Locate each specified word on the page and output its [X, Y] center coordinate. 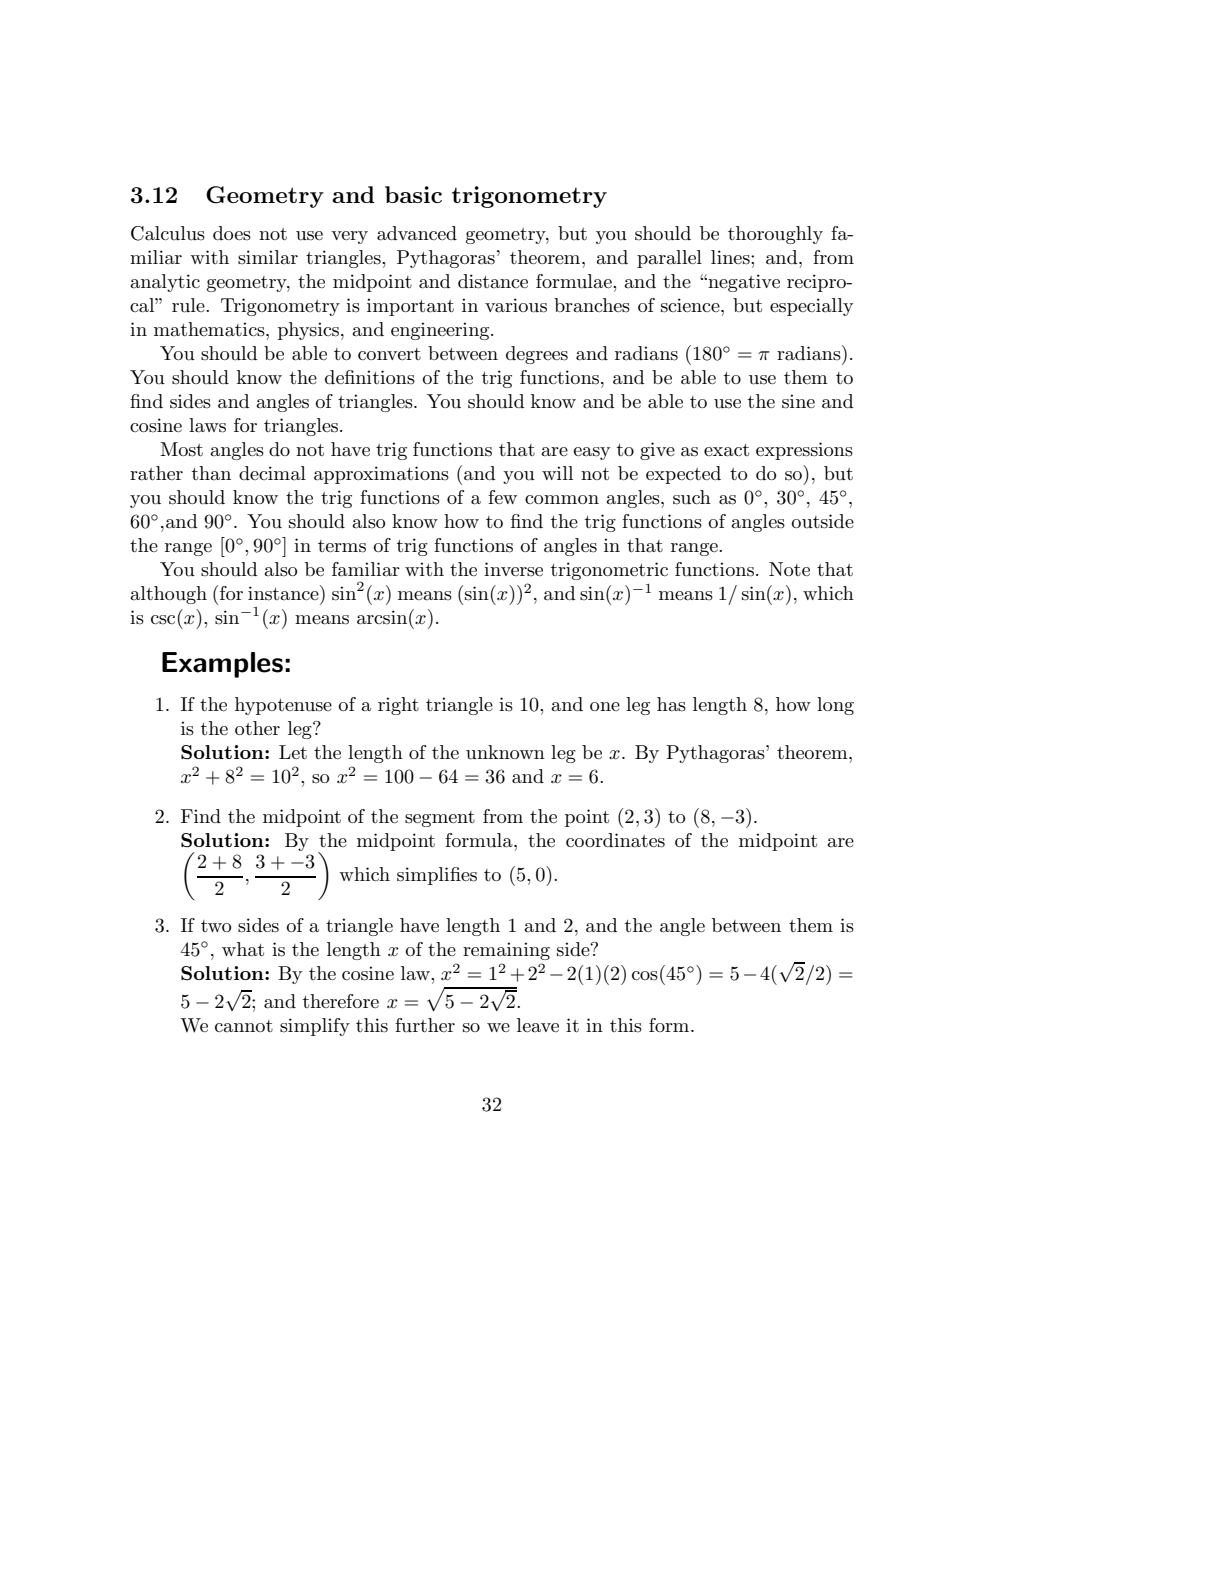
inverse [513, 569]
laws [207, 425]
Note [789, 569]
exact [726, 450]
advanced [417, 233]
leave [538, 1025]
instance [284, 593]
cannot [244, 1026]
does [232, 233]
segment [440, 819]
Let [293, 752]
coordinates [615, 840]
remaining [506, 951]
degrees [537, 355]
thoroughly [775, 235]
